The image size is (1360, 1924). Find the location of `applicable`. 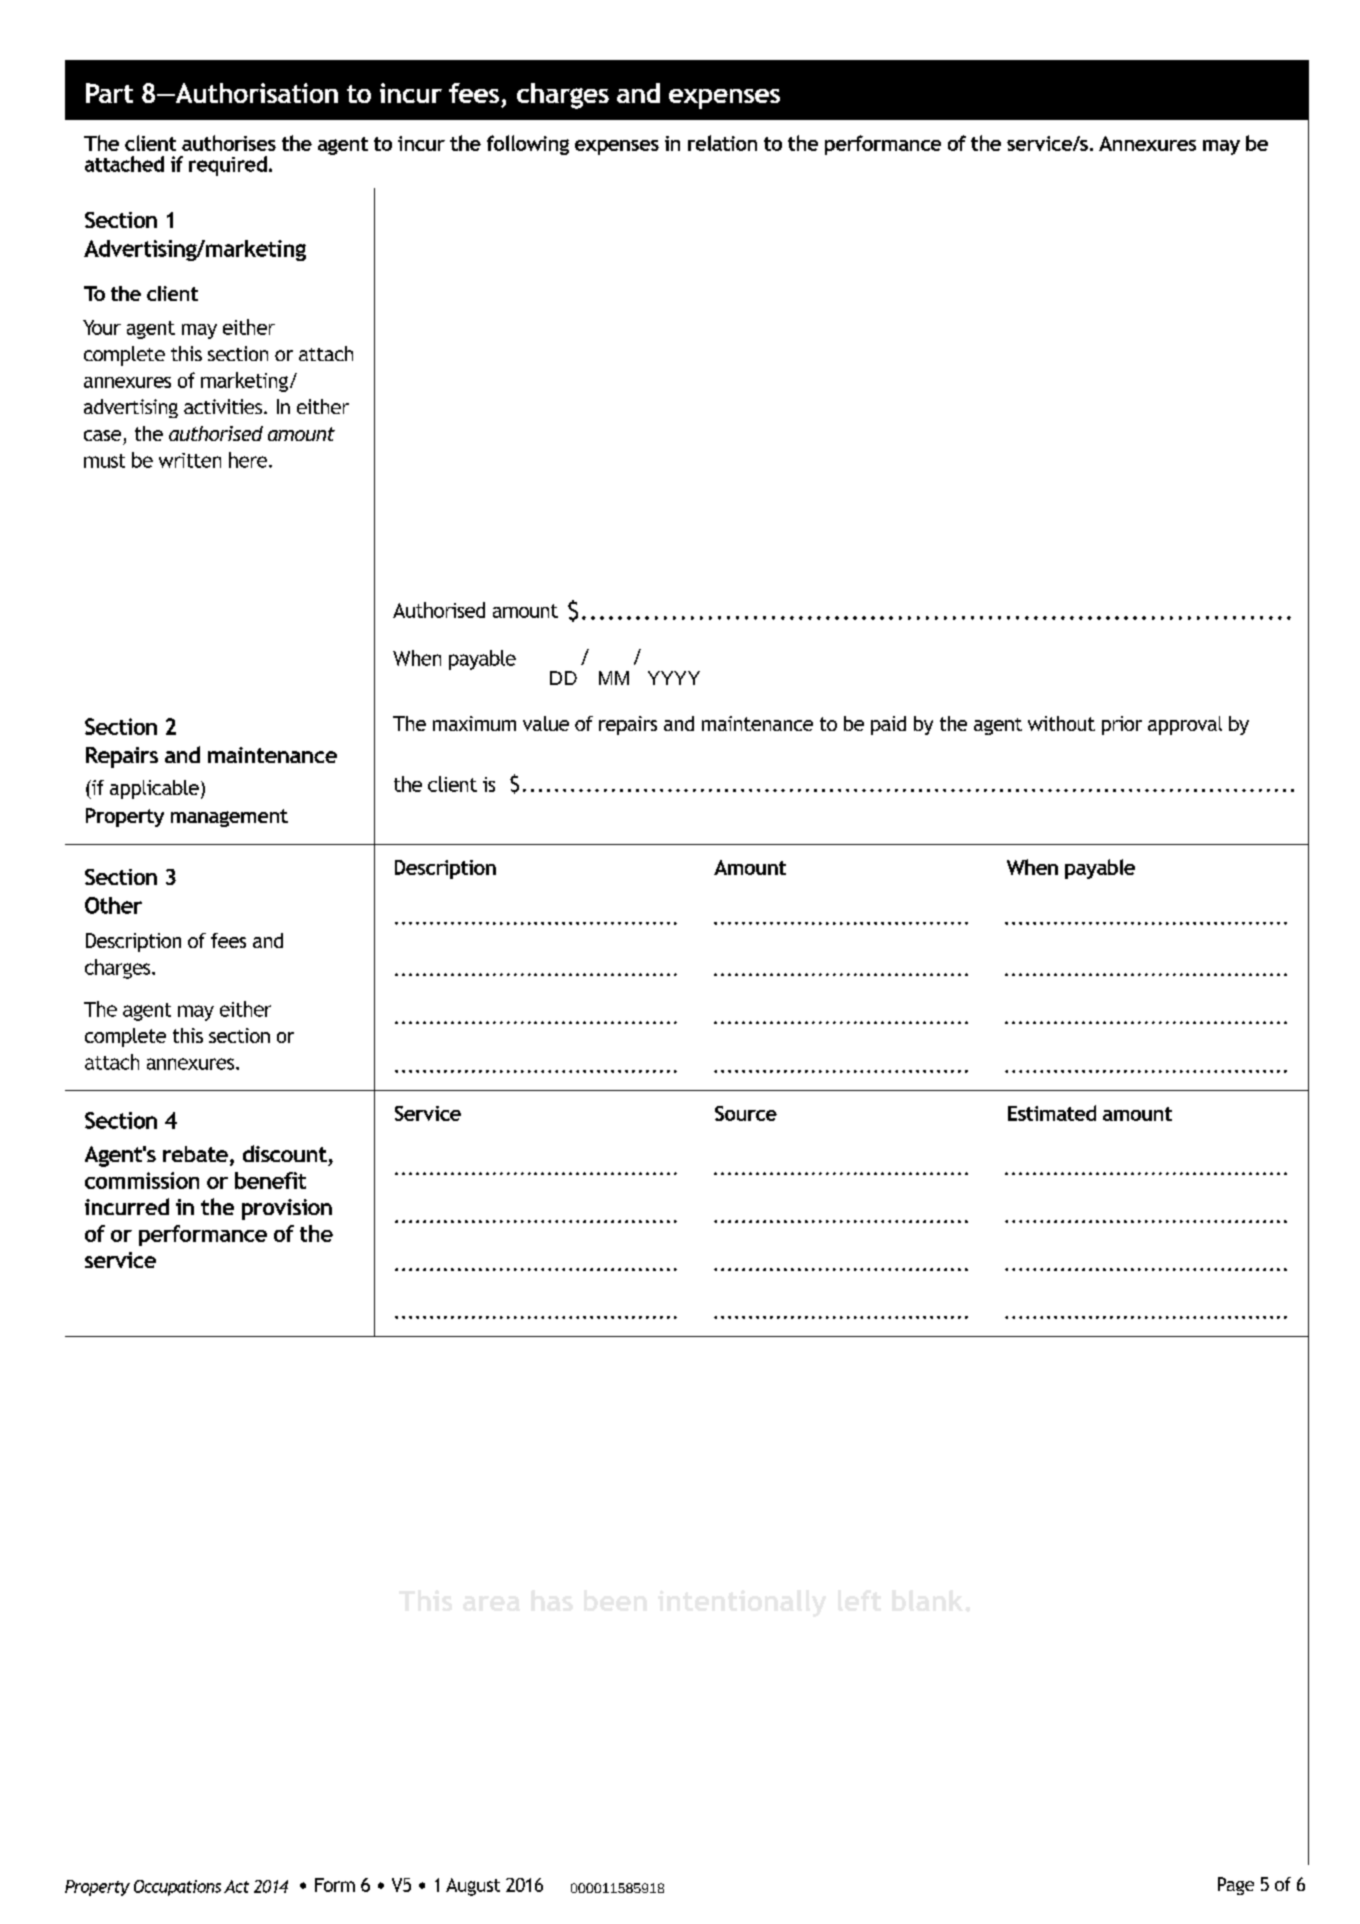

applicable is located at coordinates (154, 789).
